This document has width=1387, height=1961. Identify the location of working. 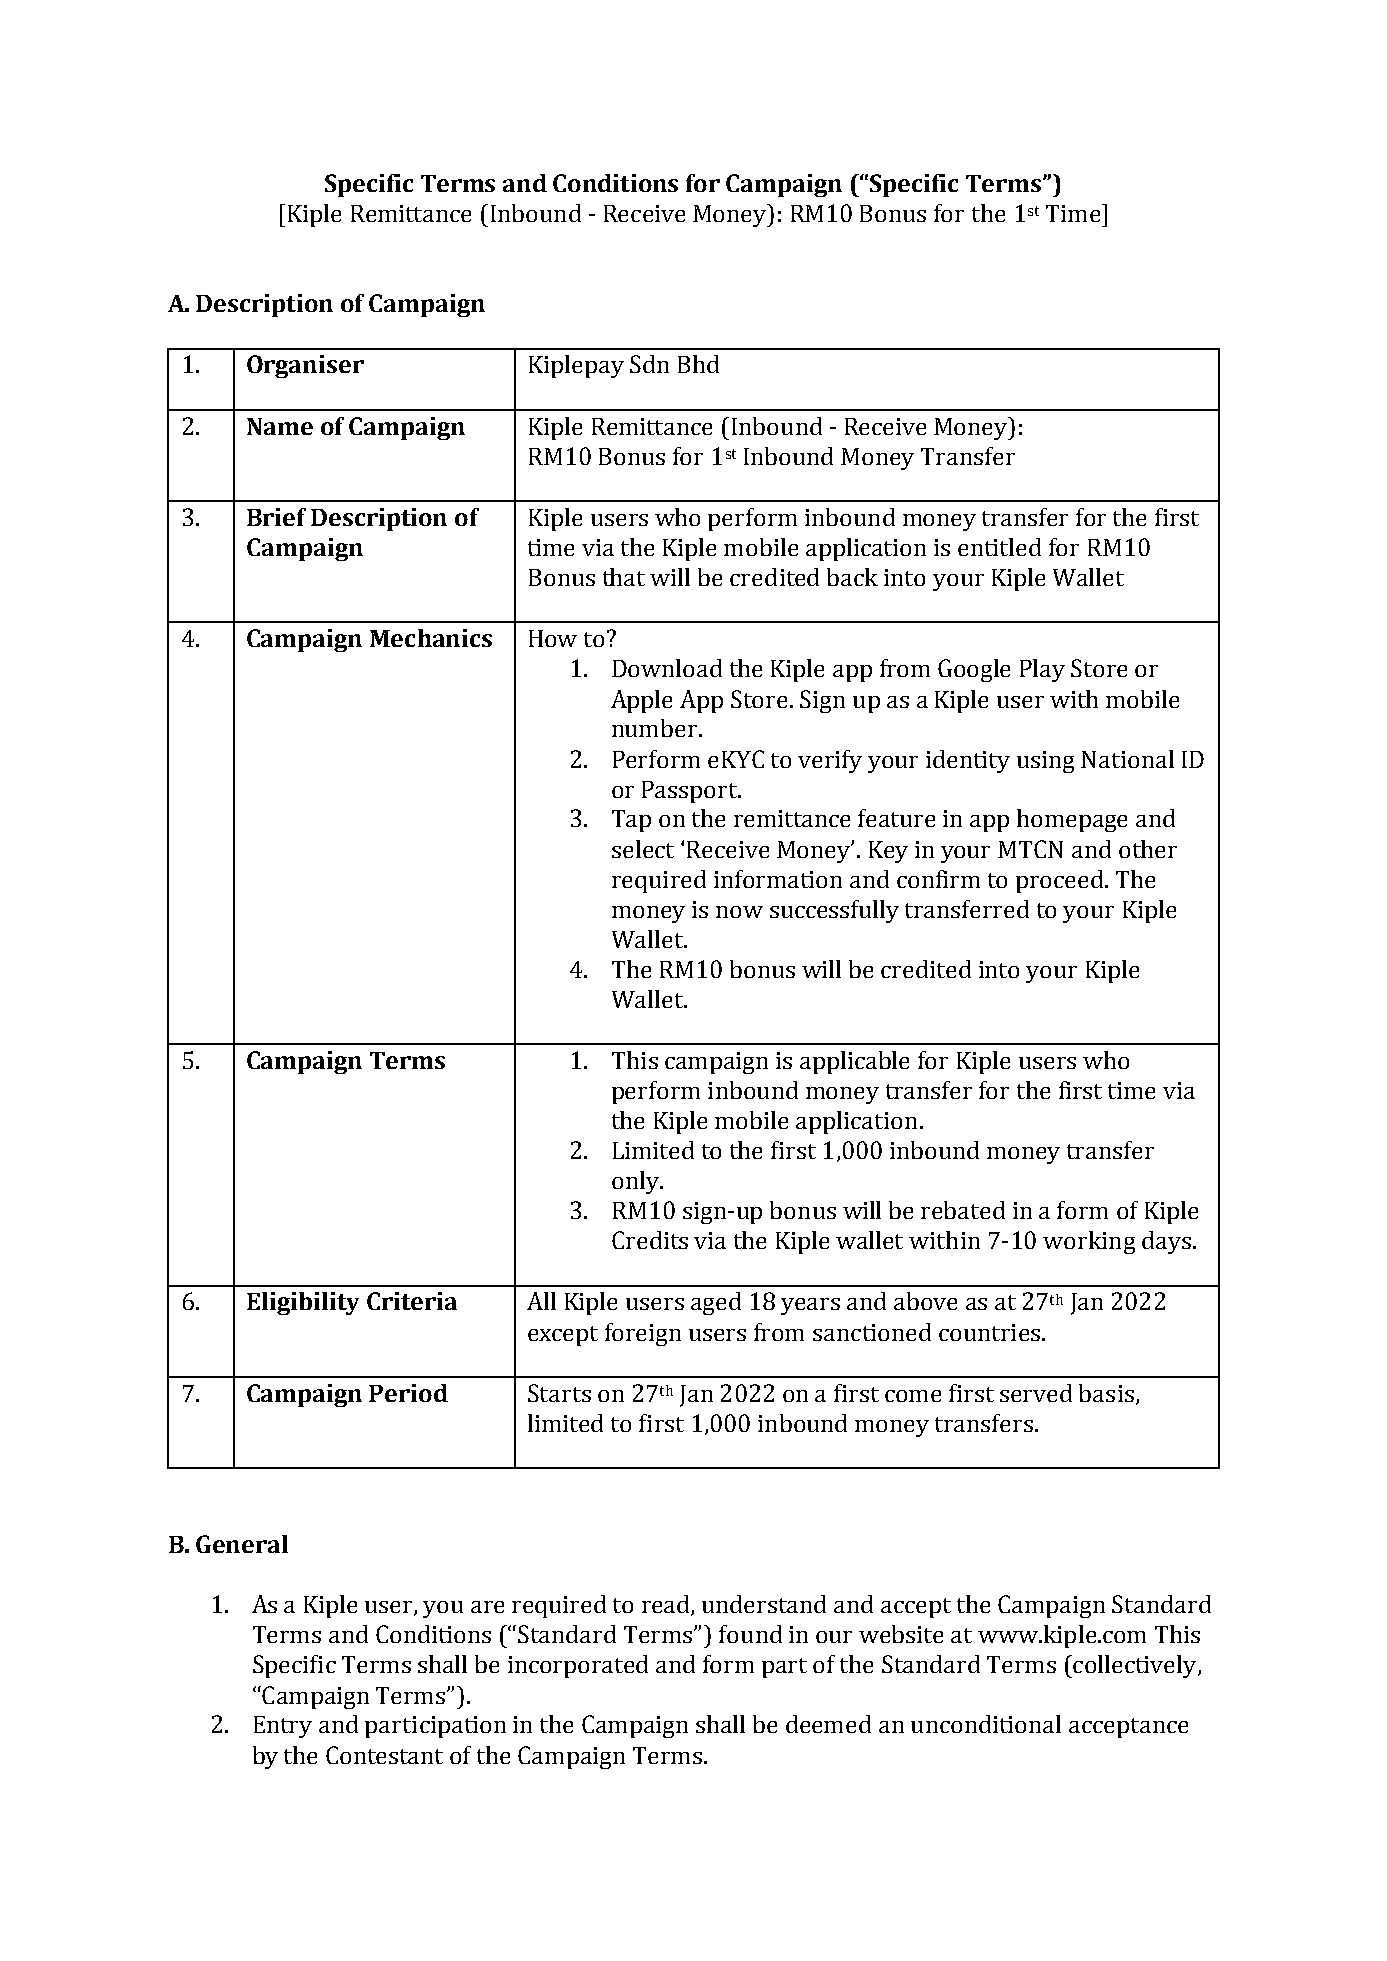
(1089, 1242).
